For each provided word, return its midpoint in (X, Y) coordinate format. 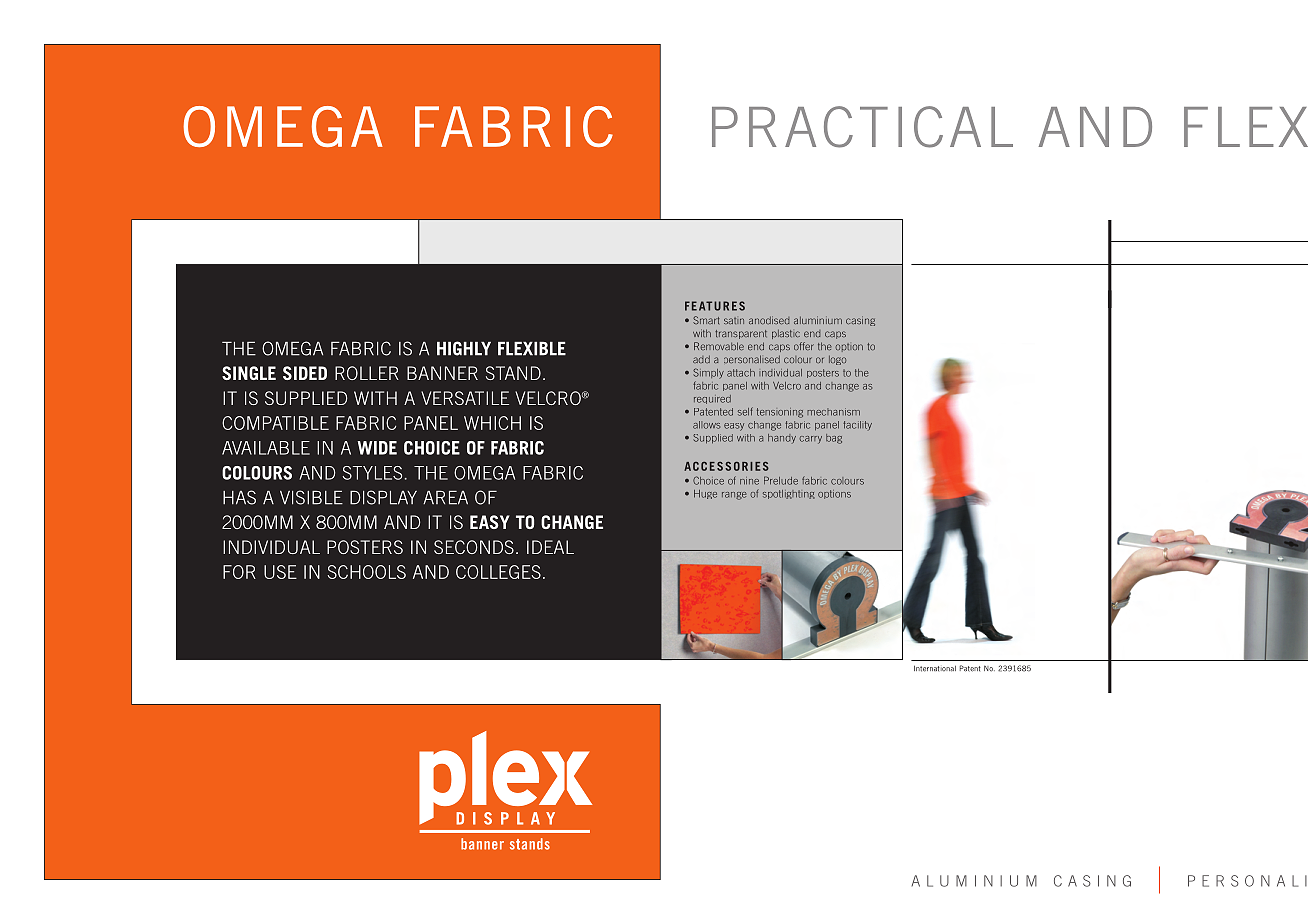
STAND (513, 373)
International (935, 668)
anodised (769, 320)
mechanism (833, 412)
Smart (706, 320)
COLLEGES (498, 572)
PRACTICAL (862, 127)
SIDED (305, 373)
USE (280, 572)
